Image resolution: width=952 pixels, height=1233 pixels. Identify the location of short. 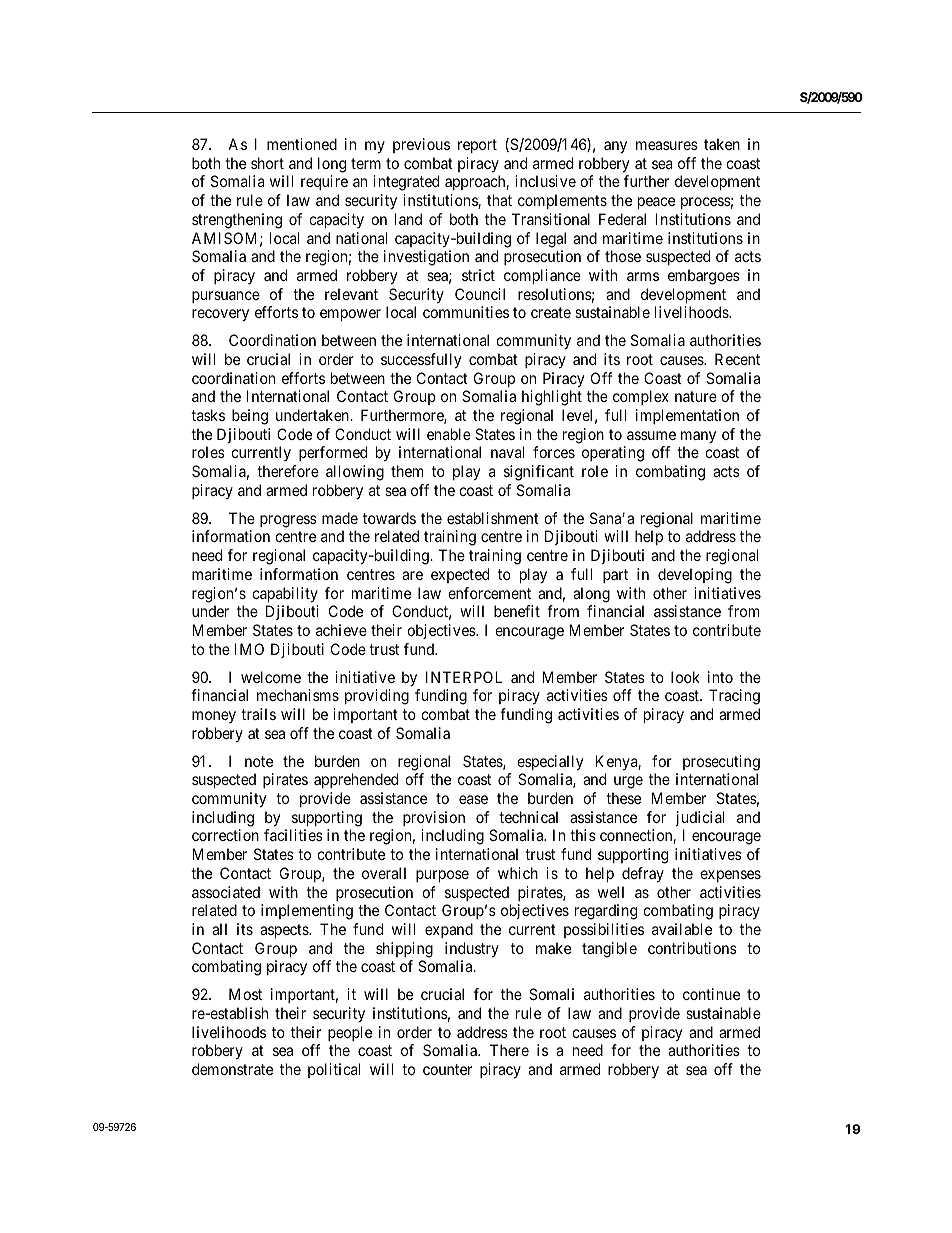
(267, 163).
